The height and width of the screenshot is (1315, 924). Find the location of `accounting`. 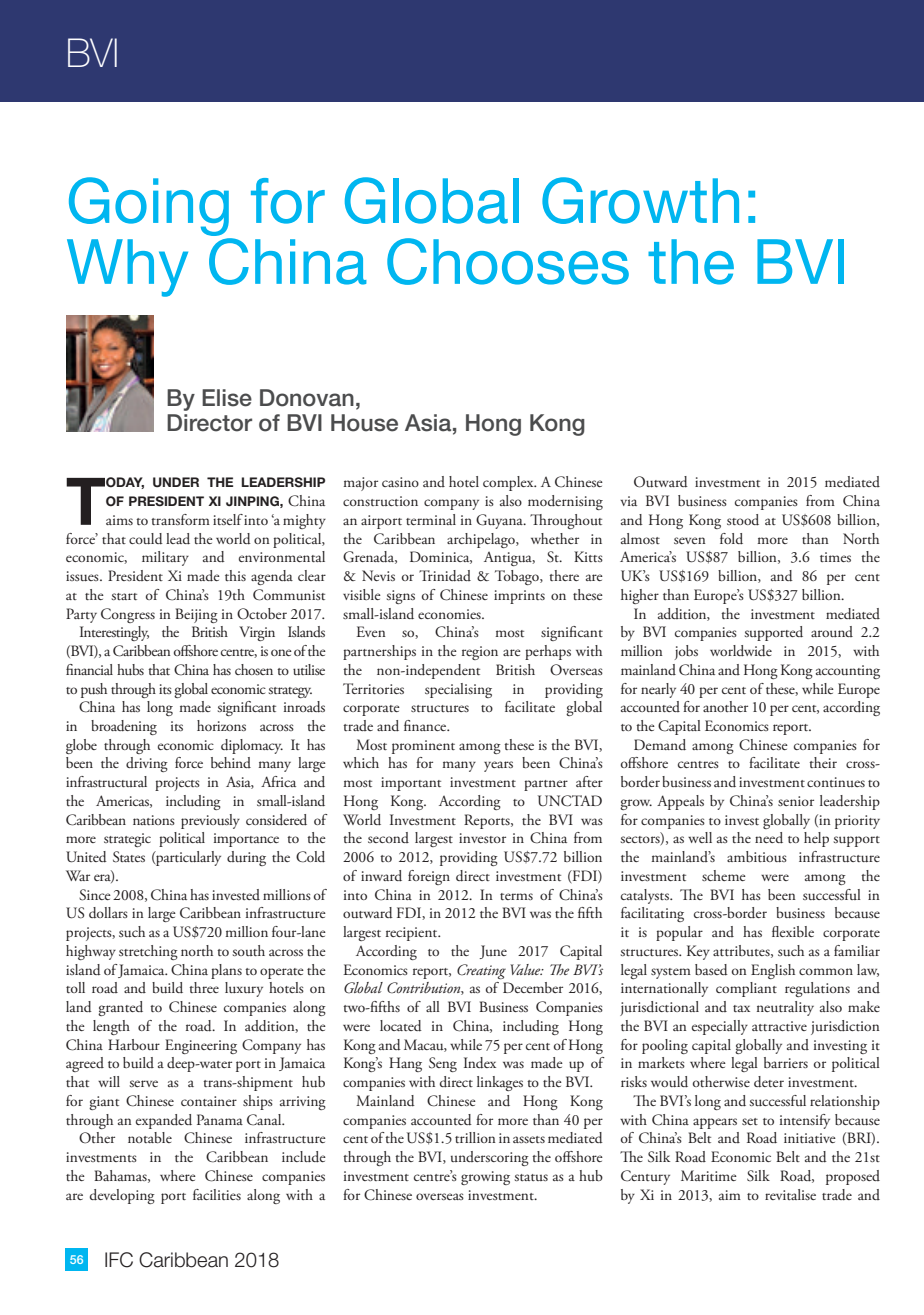

accounting is located at coordinates (848, 672).
